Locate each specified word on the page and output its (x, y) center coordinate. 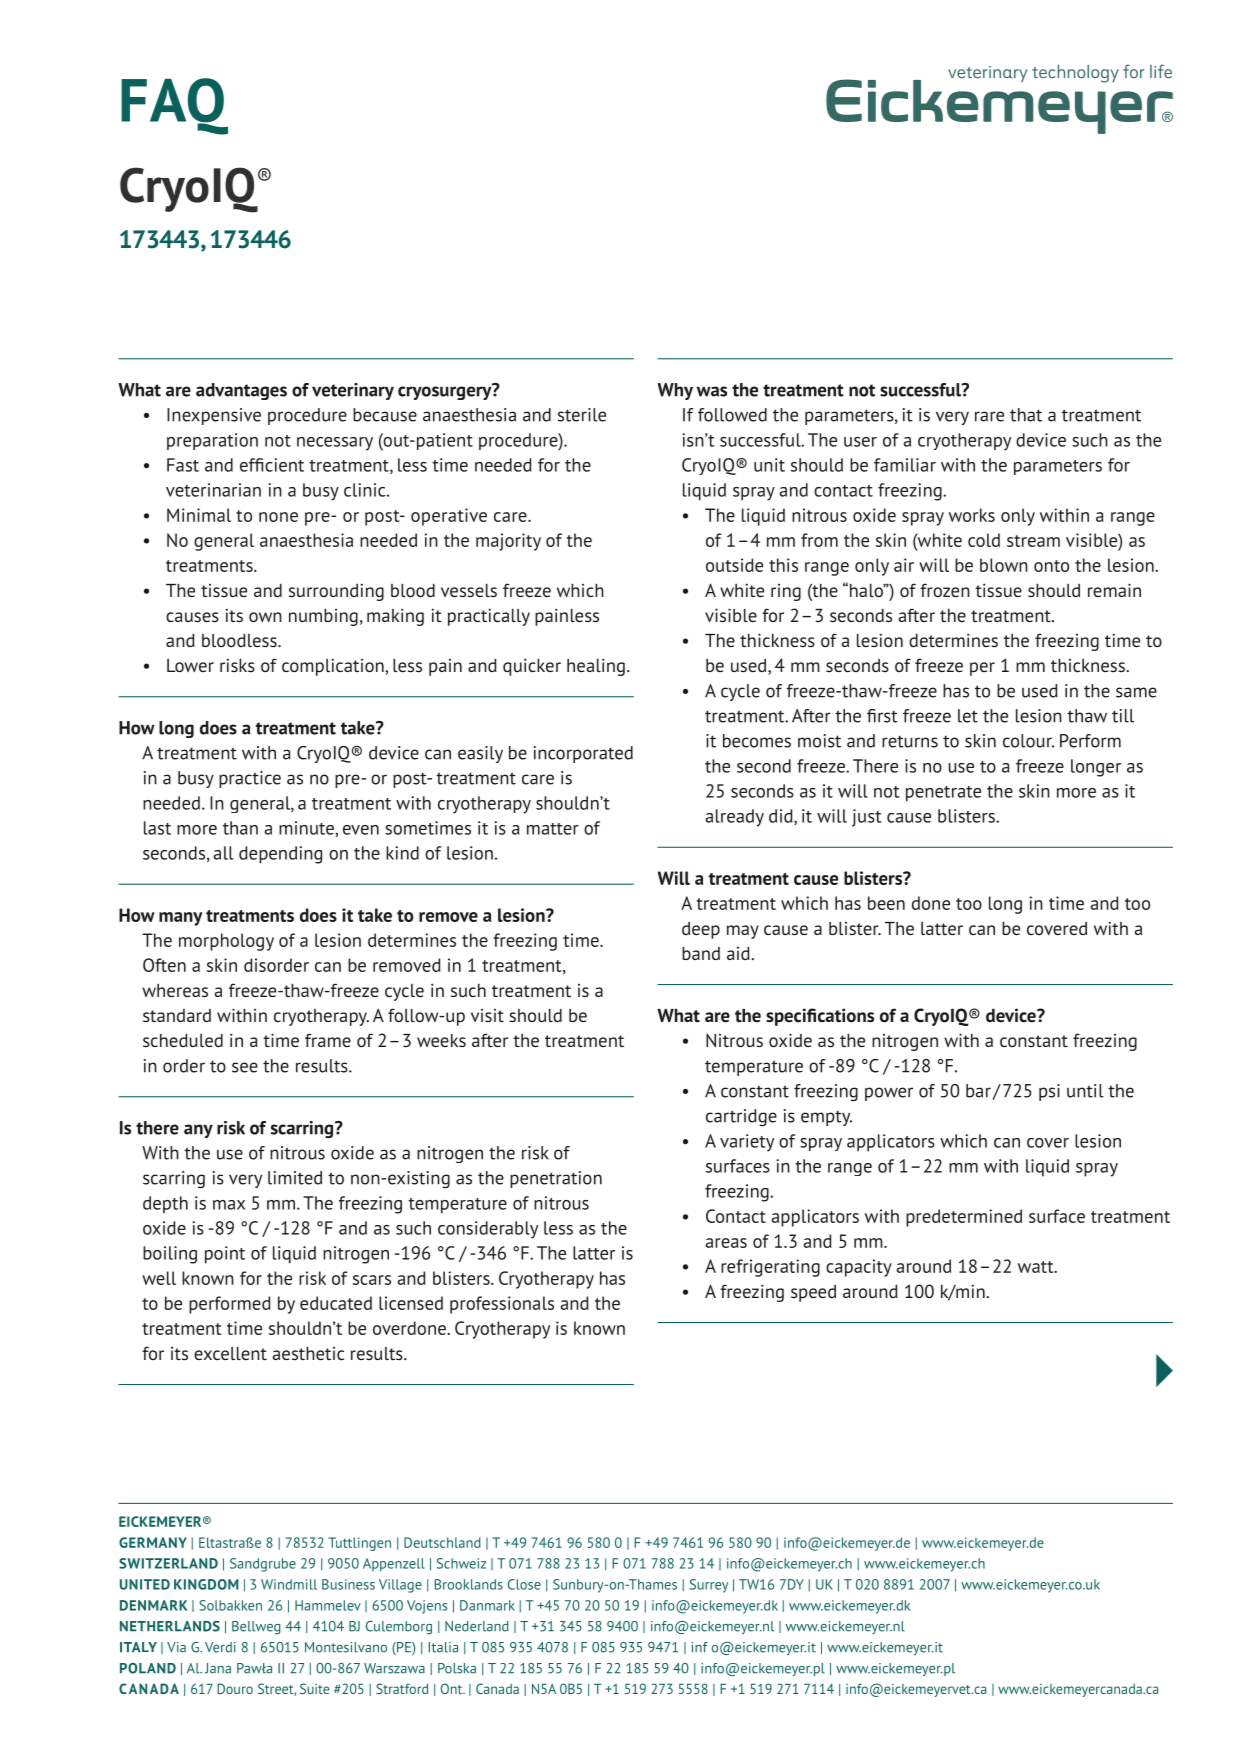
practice (250, 779)
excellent (230, 1353)
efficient (272, 465)
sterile (582, 415)
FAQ (174, 106)
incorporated (583, 754)
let (968, 716)
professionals (502, 1305)
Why (675, 391)
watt (1037, 1267)
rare (989, 416)
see (245, 1067)
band (701, 953)
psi (1049, 1092)
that (1026, 415)
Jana (218, 1668)
